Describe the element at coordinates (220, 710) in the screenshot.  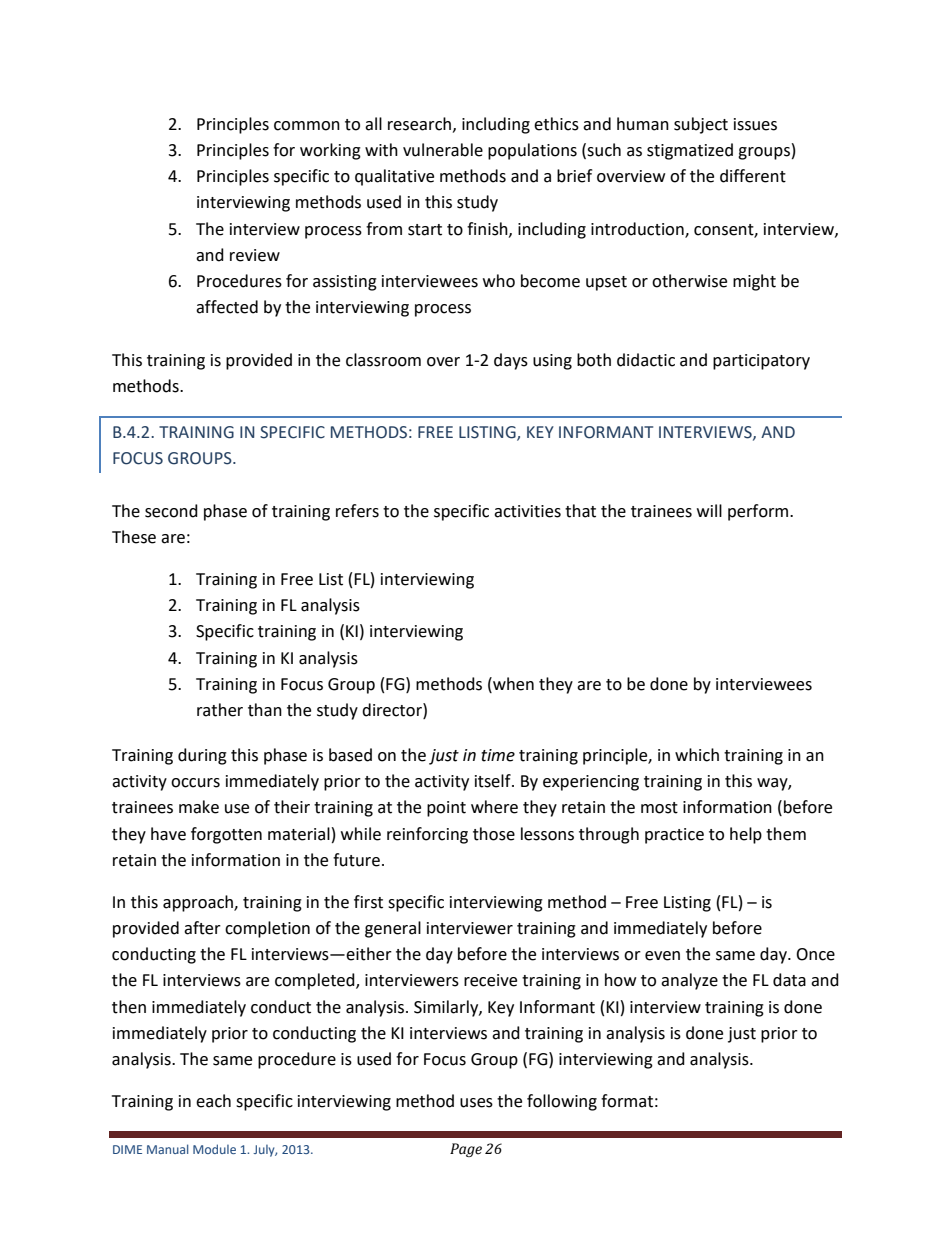
I see `rather` at that location.
